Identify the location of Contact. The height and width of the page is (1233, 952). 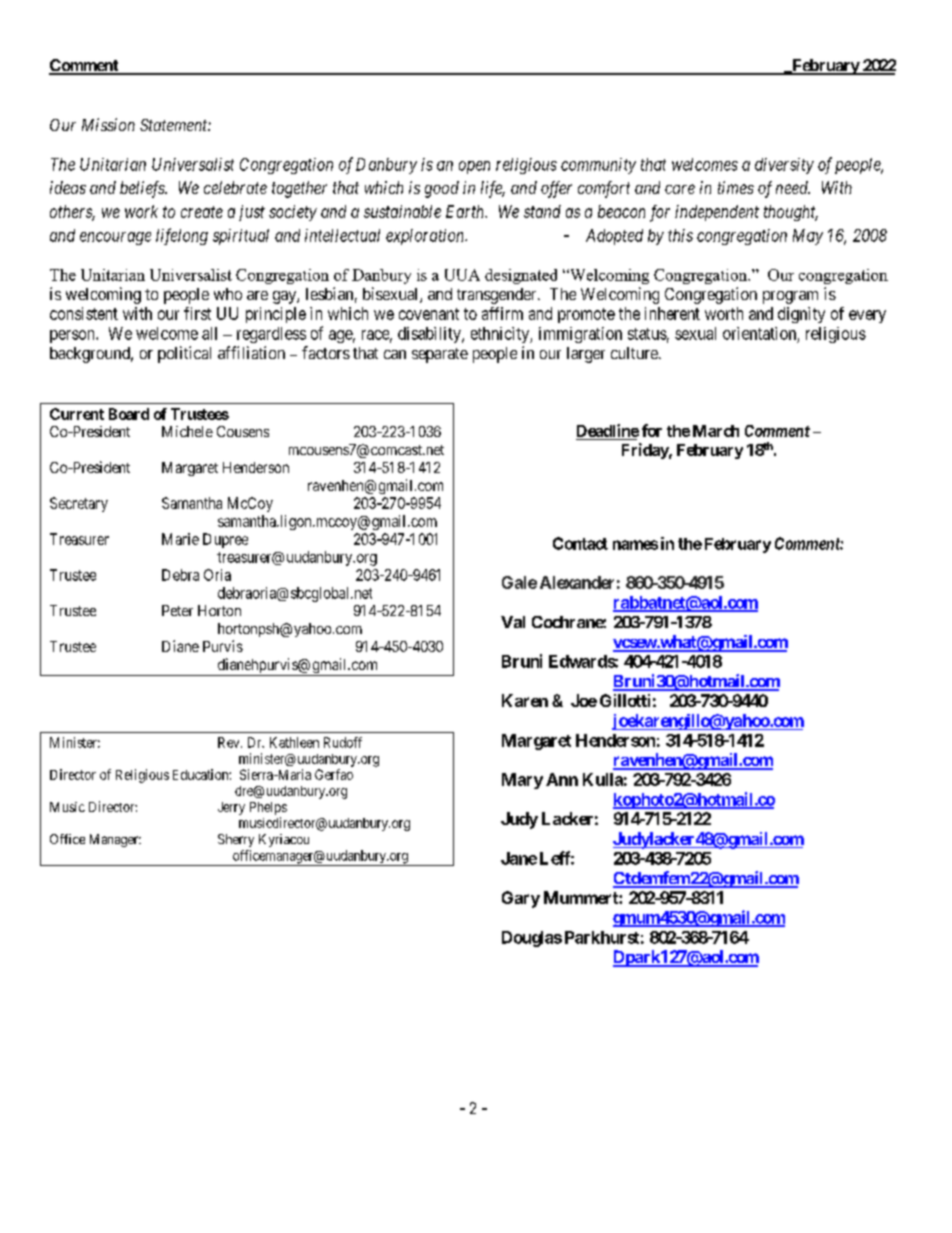
(580, 543).
